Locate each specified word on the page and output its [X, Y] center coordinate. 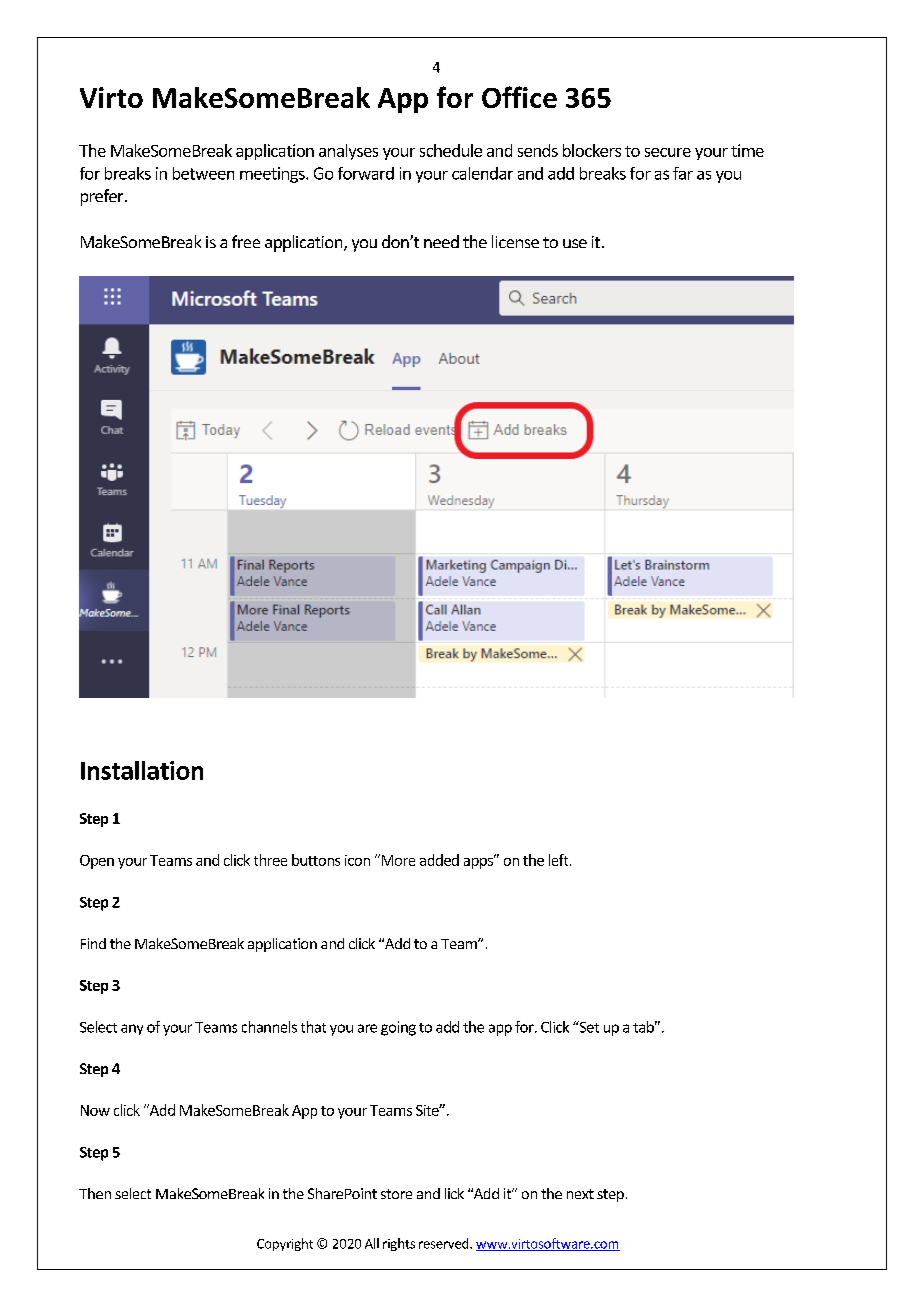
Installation [142, 770]
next [580, 1194]
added [439, 860]
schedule [451, 150]
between [203, 173]
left [560, 860]
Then [95, 1193]
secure [668, 152]
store [396, 1194]
